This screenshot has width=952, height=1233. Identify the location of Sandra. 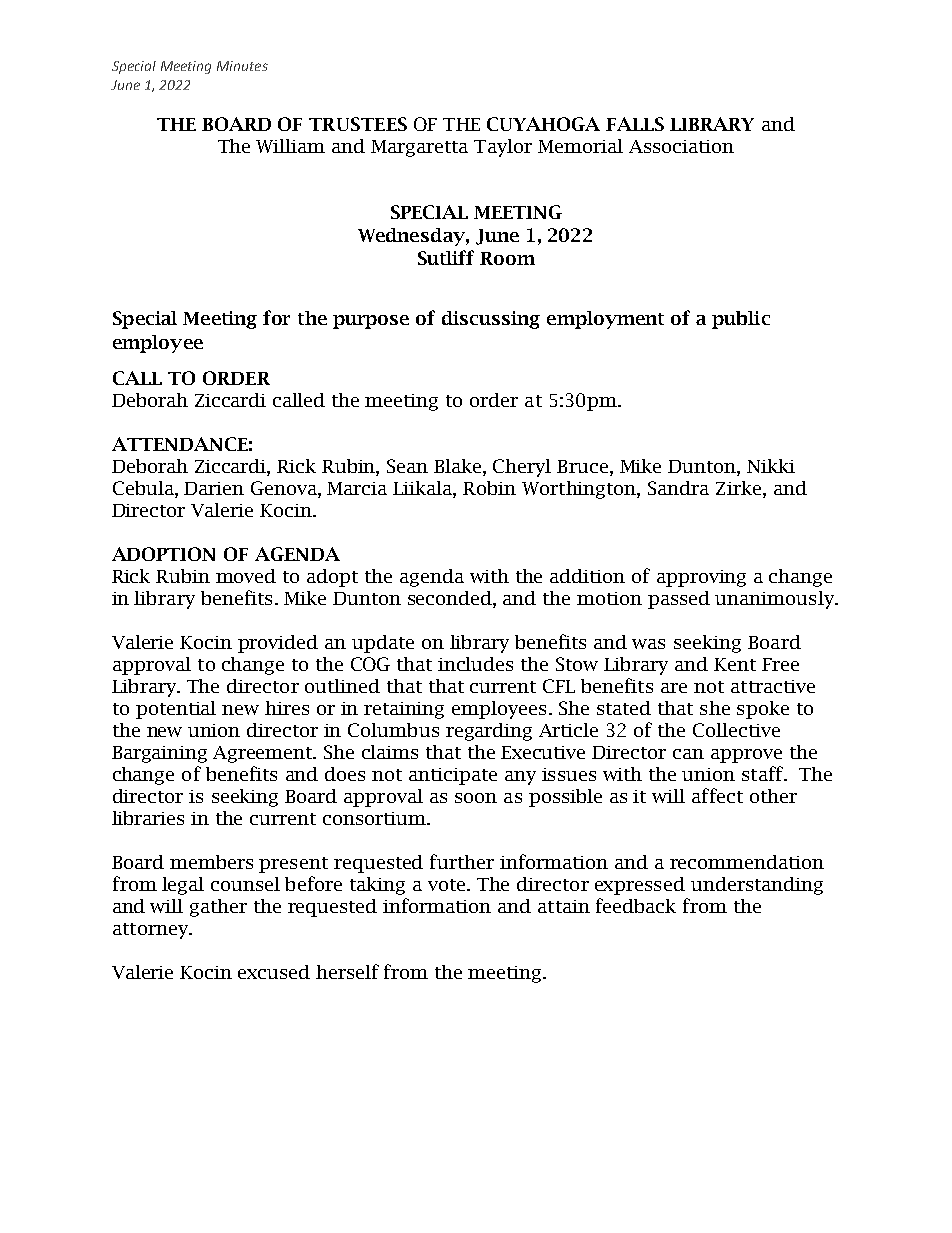
(678, 488).
